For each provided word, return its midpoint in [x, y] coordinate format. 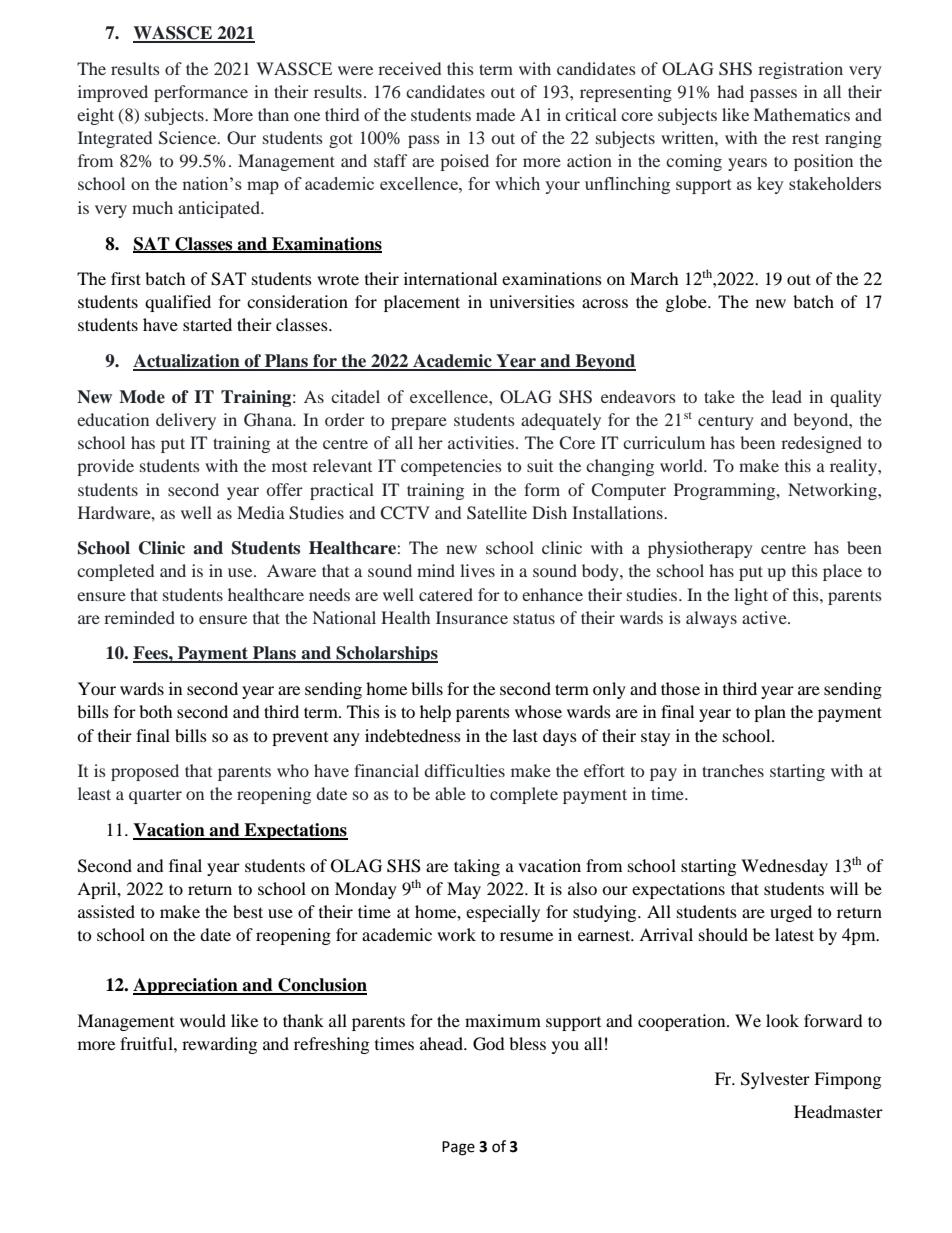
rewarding [219, 1045]
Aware [291, 570]
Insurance [472, 617]
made [495, 114]
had [730, 91]
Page [458, 1148]
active [765, 617]
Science [189, 138]
